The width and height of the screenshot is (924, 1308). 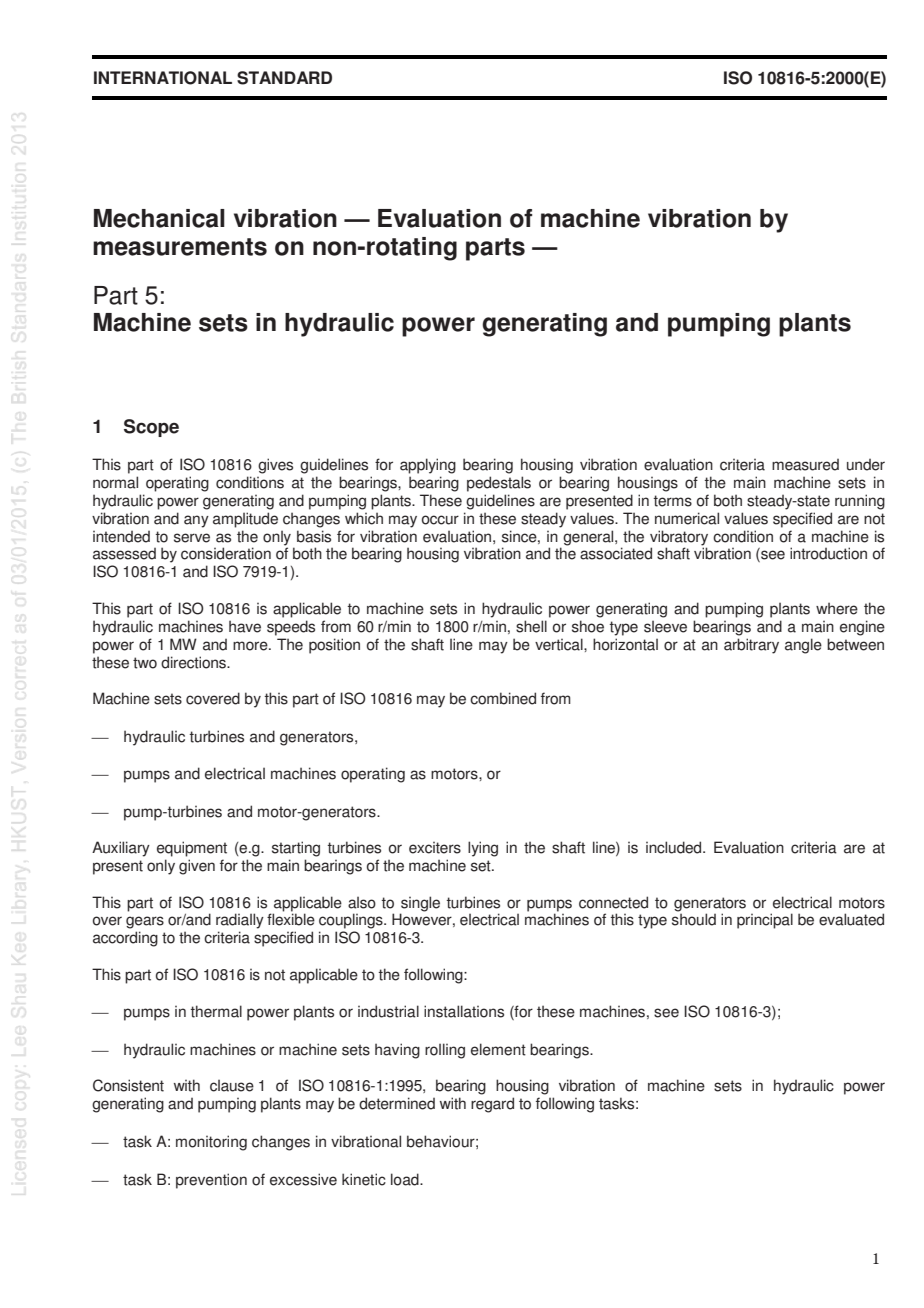 I want to click on monitoring, so click(x=211, y=1143).
